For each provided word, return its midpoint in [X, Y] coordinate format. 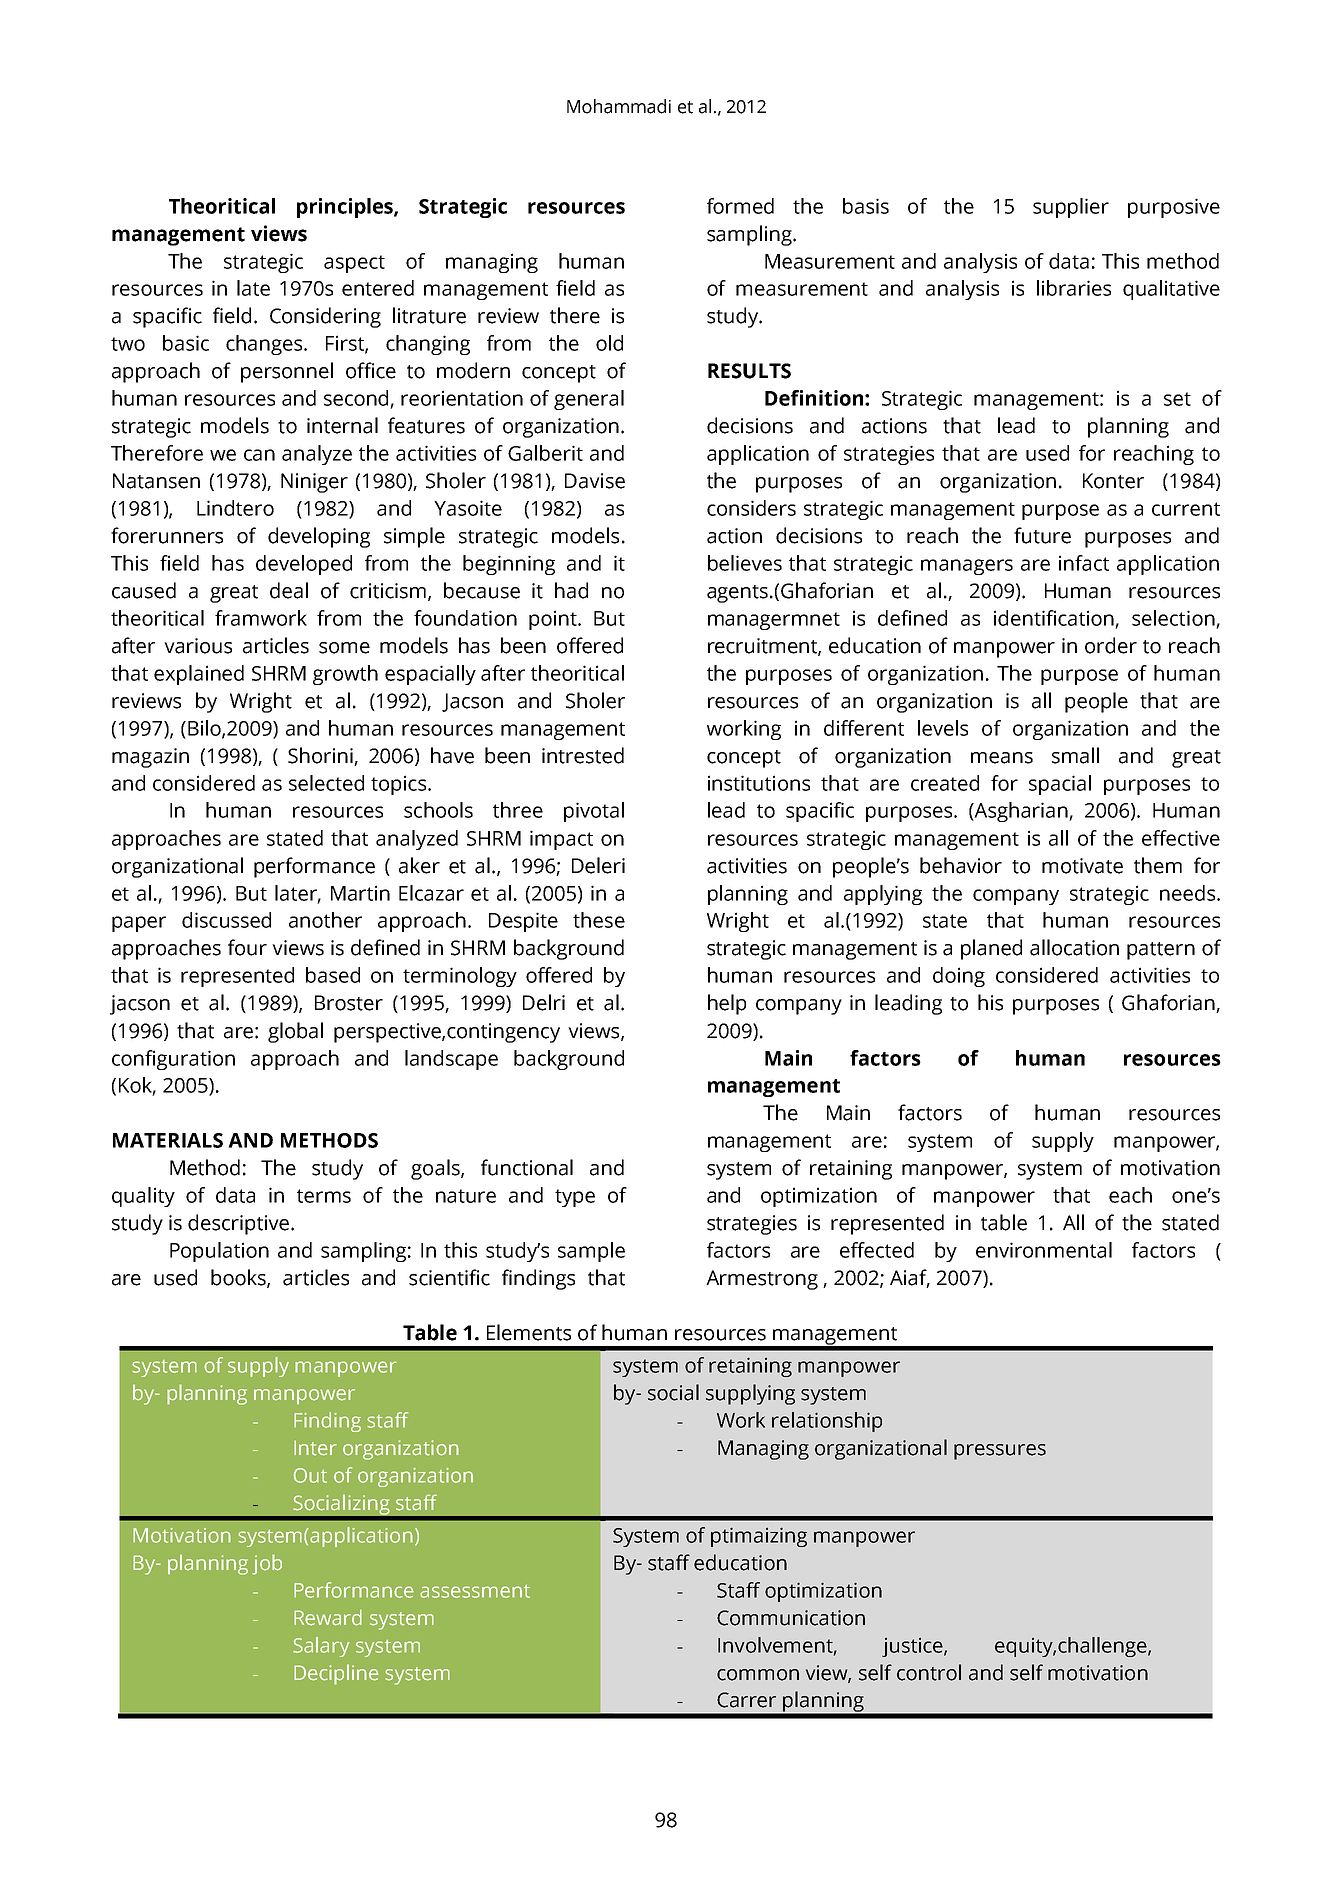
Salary [321, 1647]
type [575, 1198]
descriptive [240, 1224]
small [1075, 755]
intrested [583, 755]
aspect [354, 264]
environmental [1044, 1250]
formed [740, 206]
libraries [1074, 288]
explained [199, 675]
